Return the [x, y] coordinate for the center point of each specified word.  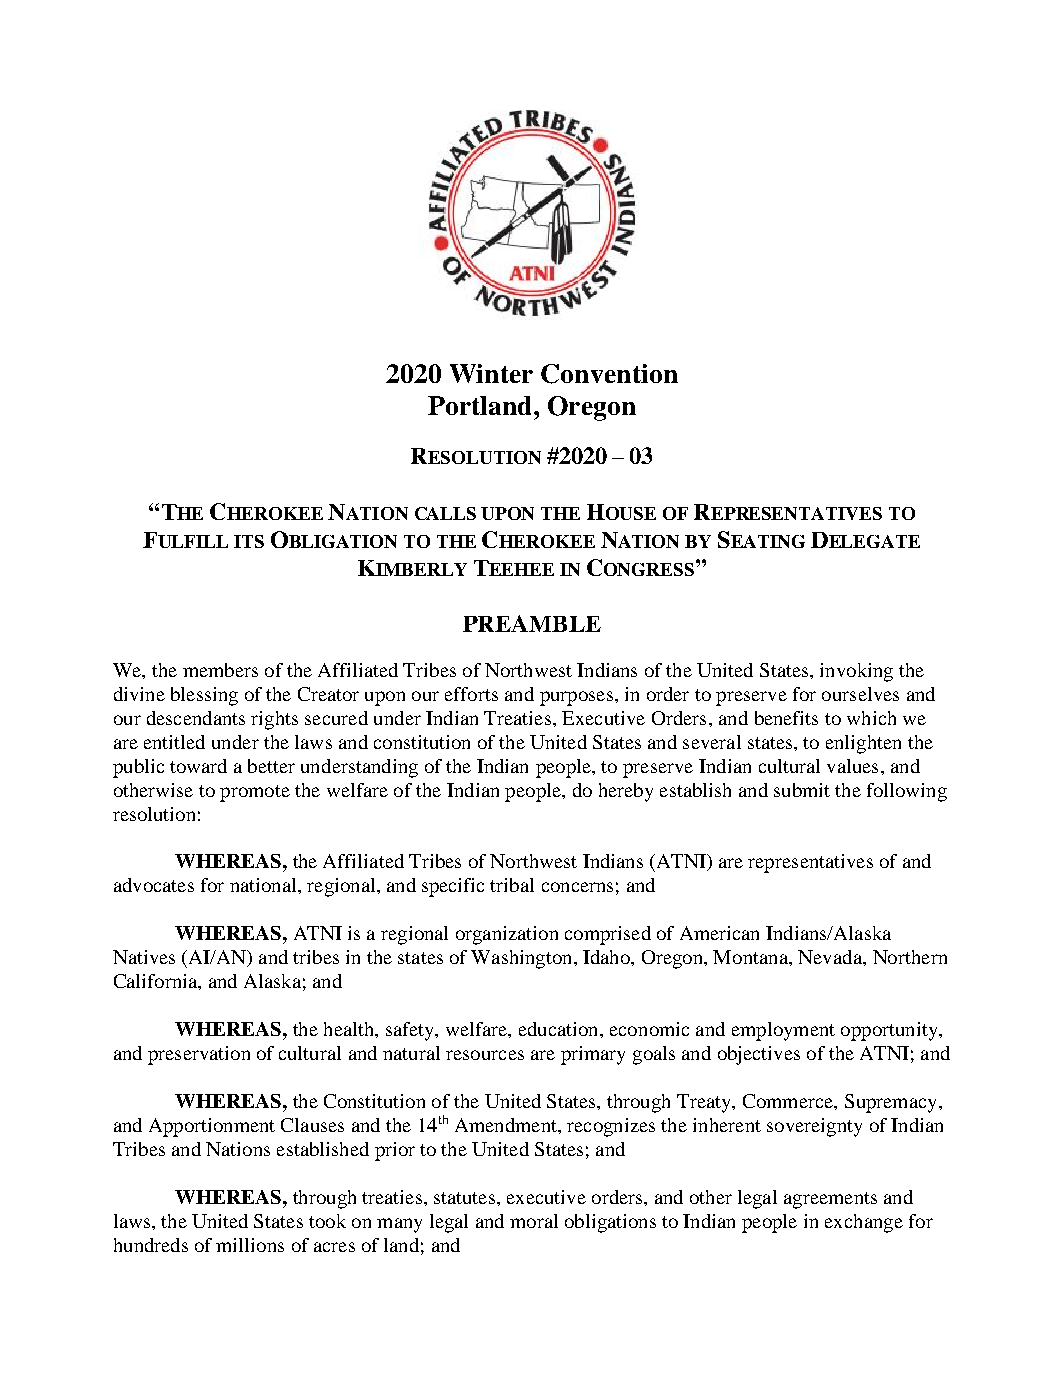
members [220, 670]
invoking [856, 672]
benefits [786, 718]
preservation [199, 1055]
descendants [196, 718]
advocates [154, 885]
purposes [576, 698]
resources [485, 1055]
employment [783, 1031]
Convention [609, 374]
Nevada [831, 957]
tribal [512, 885]
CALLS [445, 513]
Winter [491, 373]
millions [250, 1245]
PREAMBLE [532, 623]
